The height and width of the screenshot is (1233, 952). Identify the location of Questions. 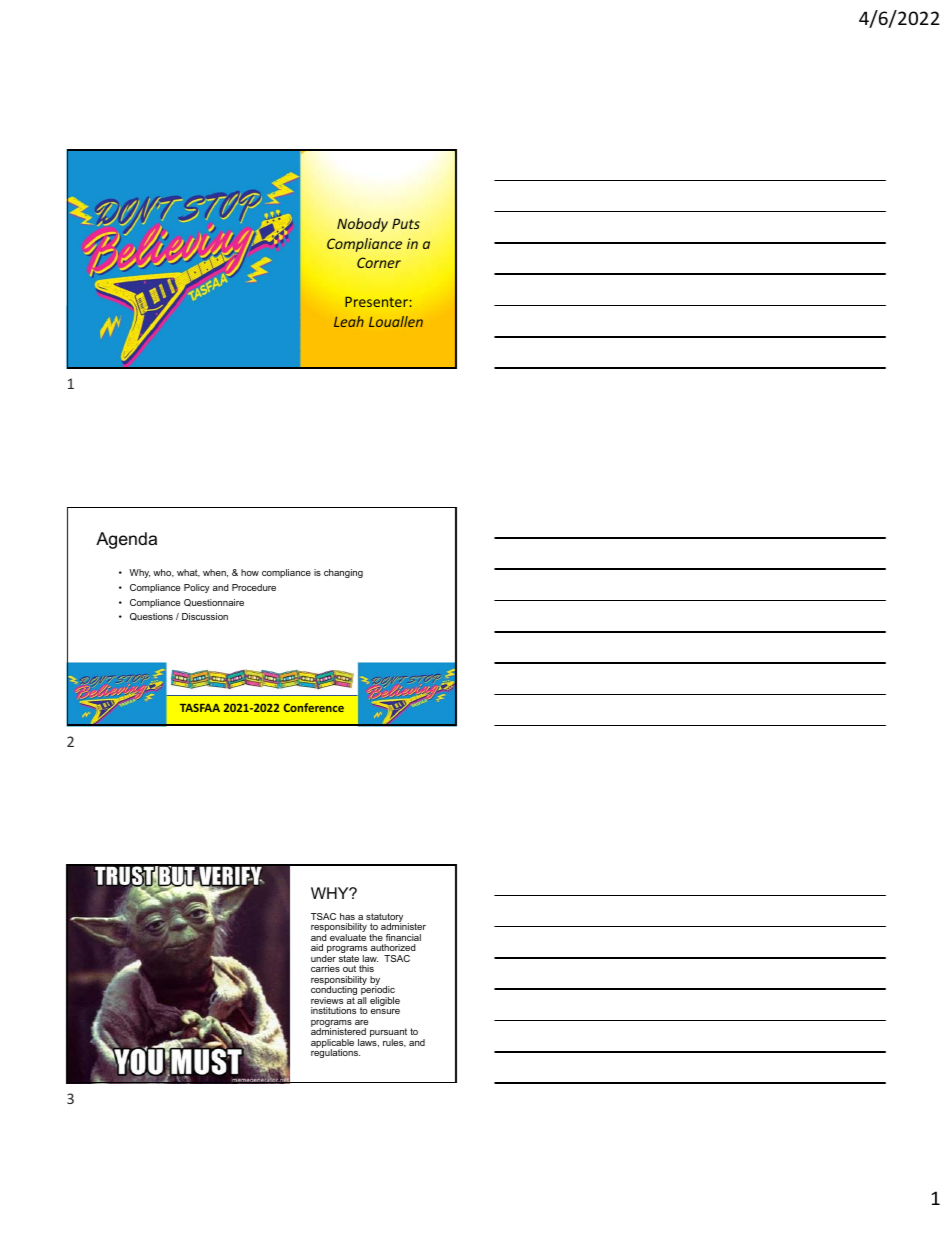
(151, 617).
